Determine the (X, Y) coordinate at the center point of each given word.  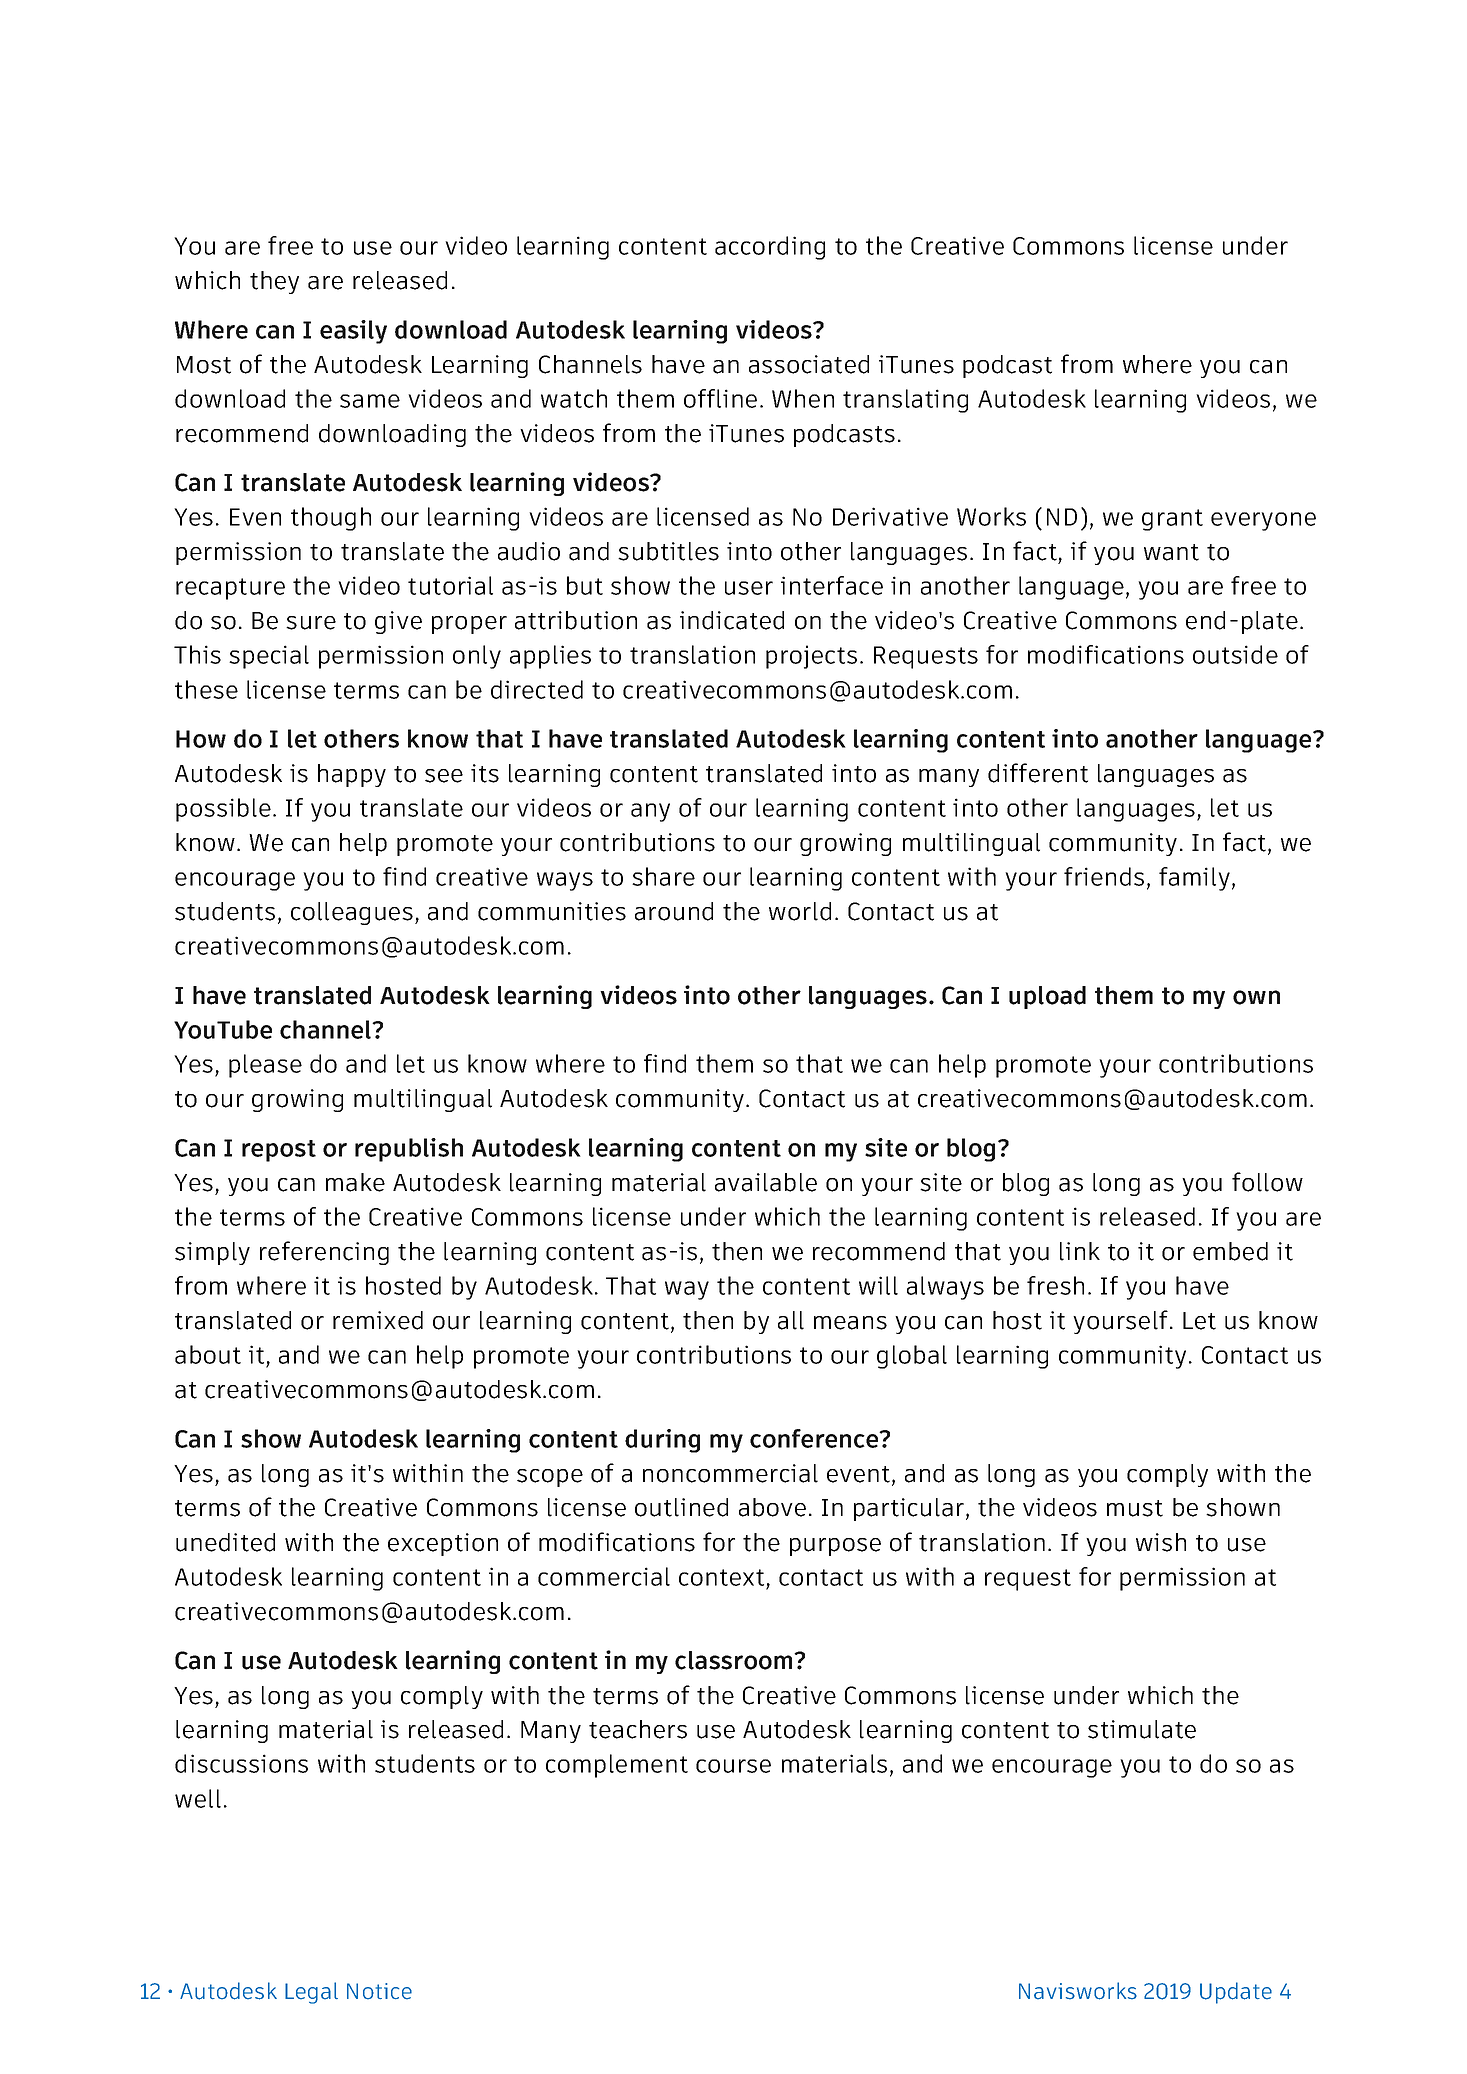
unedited (225, 1542)
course (733, 1766)
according (770, 248)
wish (1161, 1542)
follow (1267, 1182)
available (766, 1182)
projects (811, 657)
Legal (311, 1993)
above (772, 1507)
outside (1235, 654)
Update (1236, 1993)
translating (905, 401)
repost (279, 1151)
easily (353, 332)
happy (352, 775)
